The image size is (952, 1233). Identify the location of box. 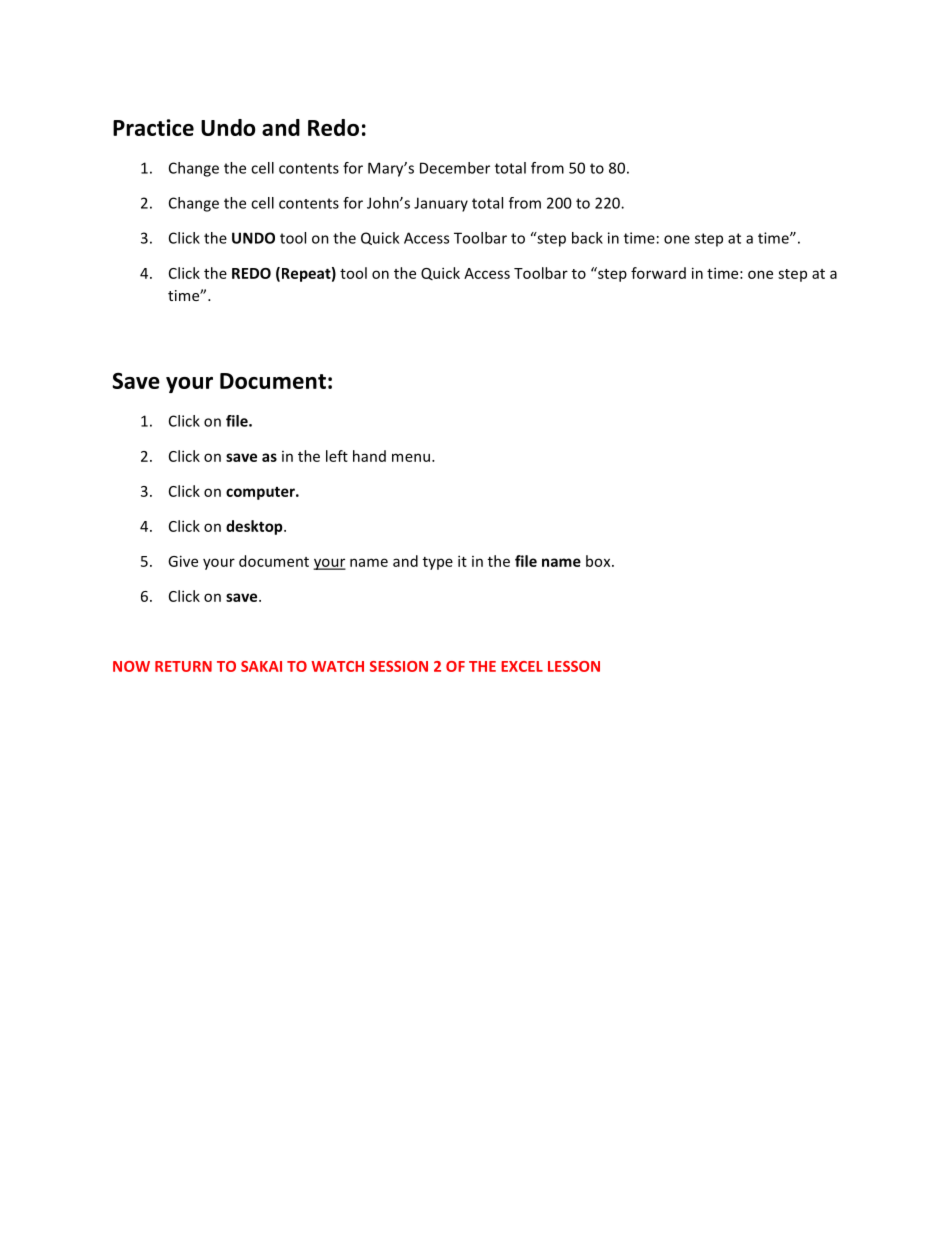
(599, 561).
